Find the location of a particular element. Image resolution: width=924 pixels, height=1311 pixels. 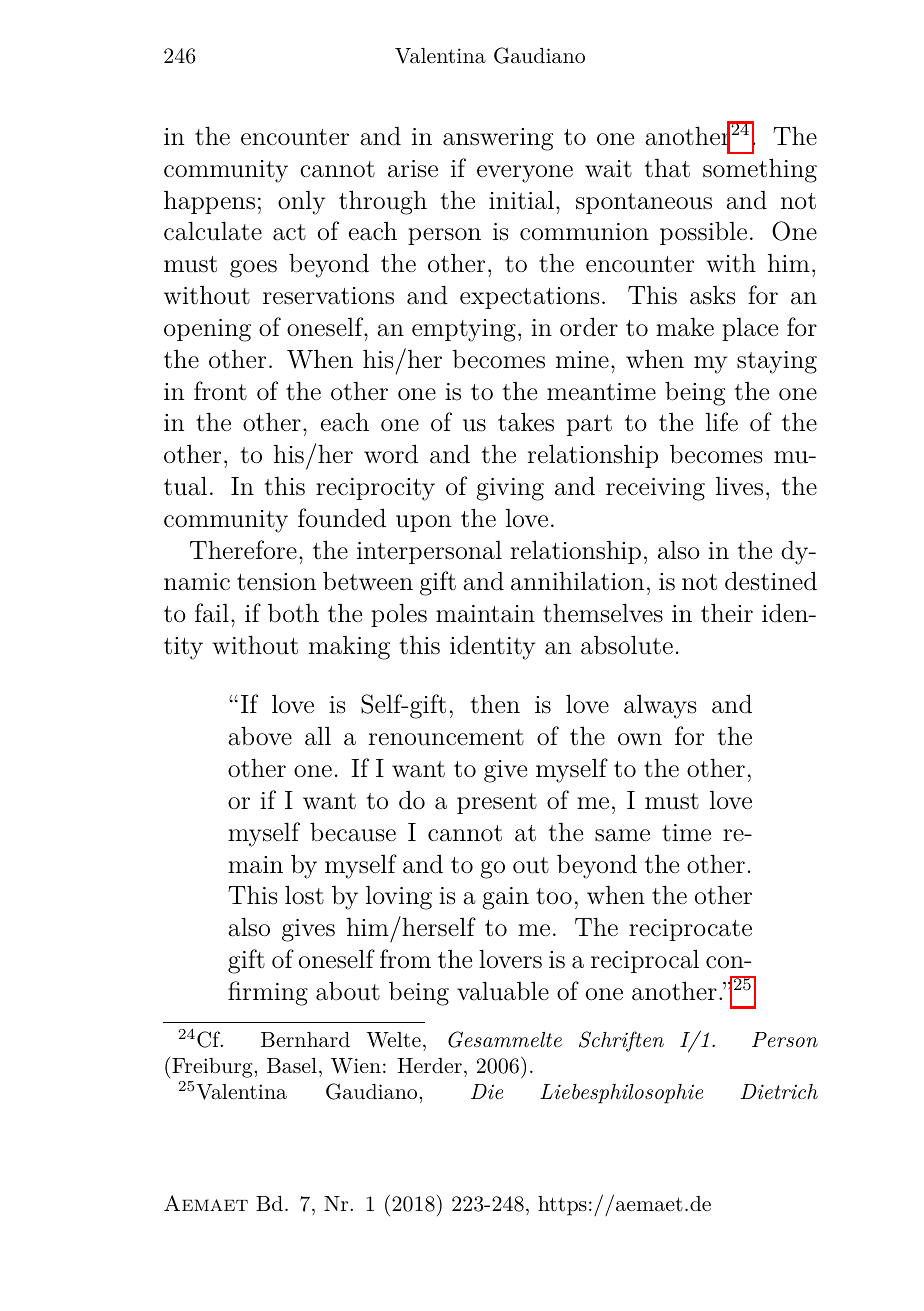

that is located at coordinates (667, 168).
